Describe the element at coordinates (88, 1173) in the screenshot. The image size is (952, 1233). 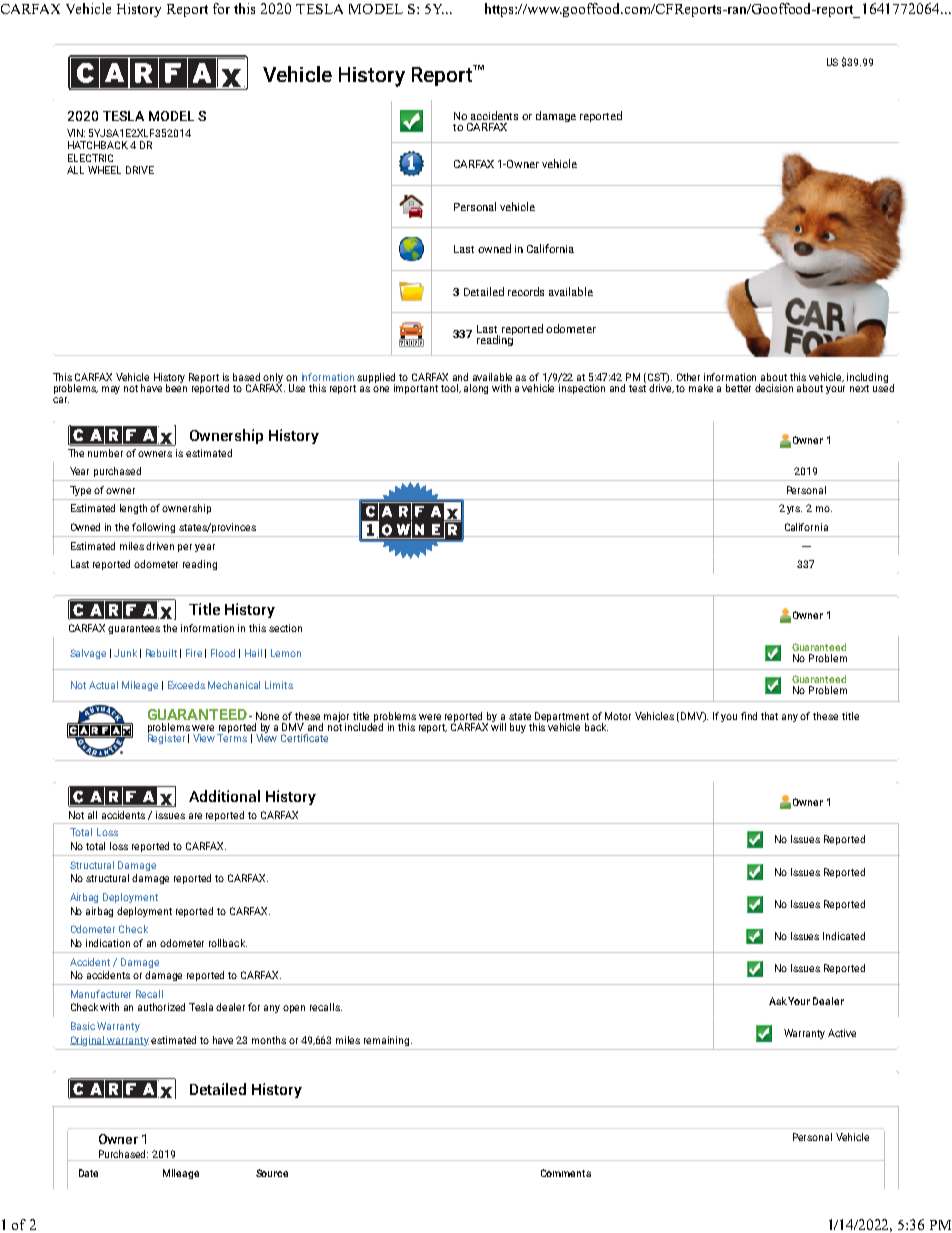
I see `Date` at that location.
